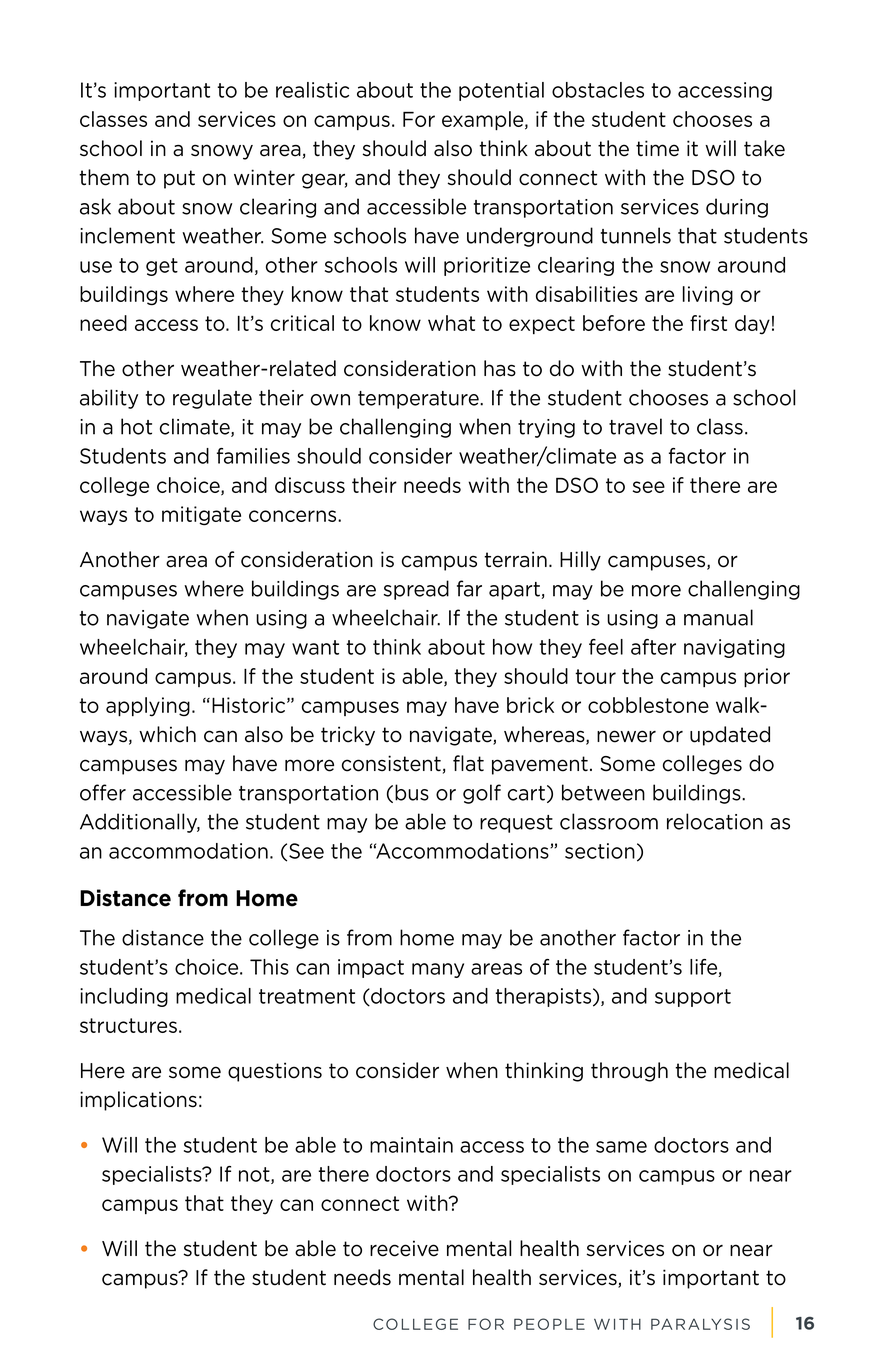  Describe the element at coordinates (653, 647) in the page. I see `after` at that location.
